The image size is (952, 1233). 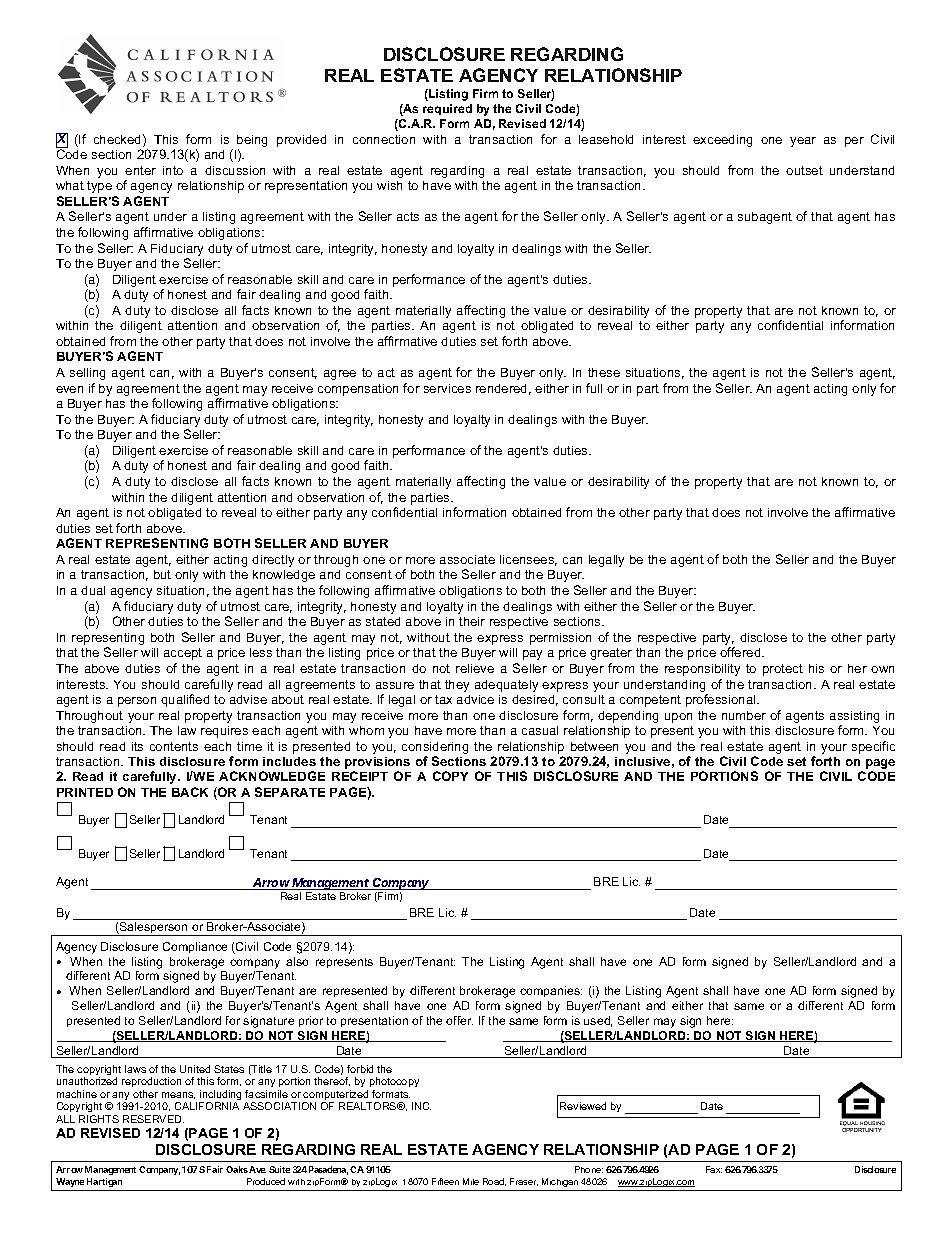 What do you see at coordinates (447, 388) in the page?
I see `services` at bounding box center [447, 388].
